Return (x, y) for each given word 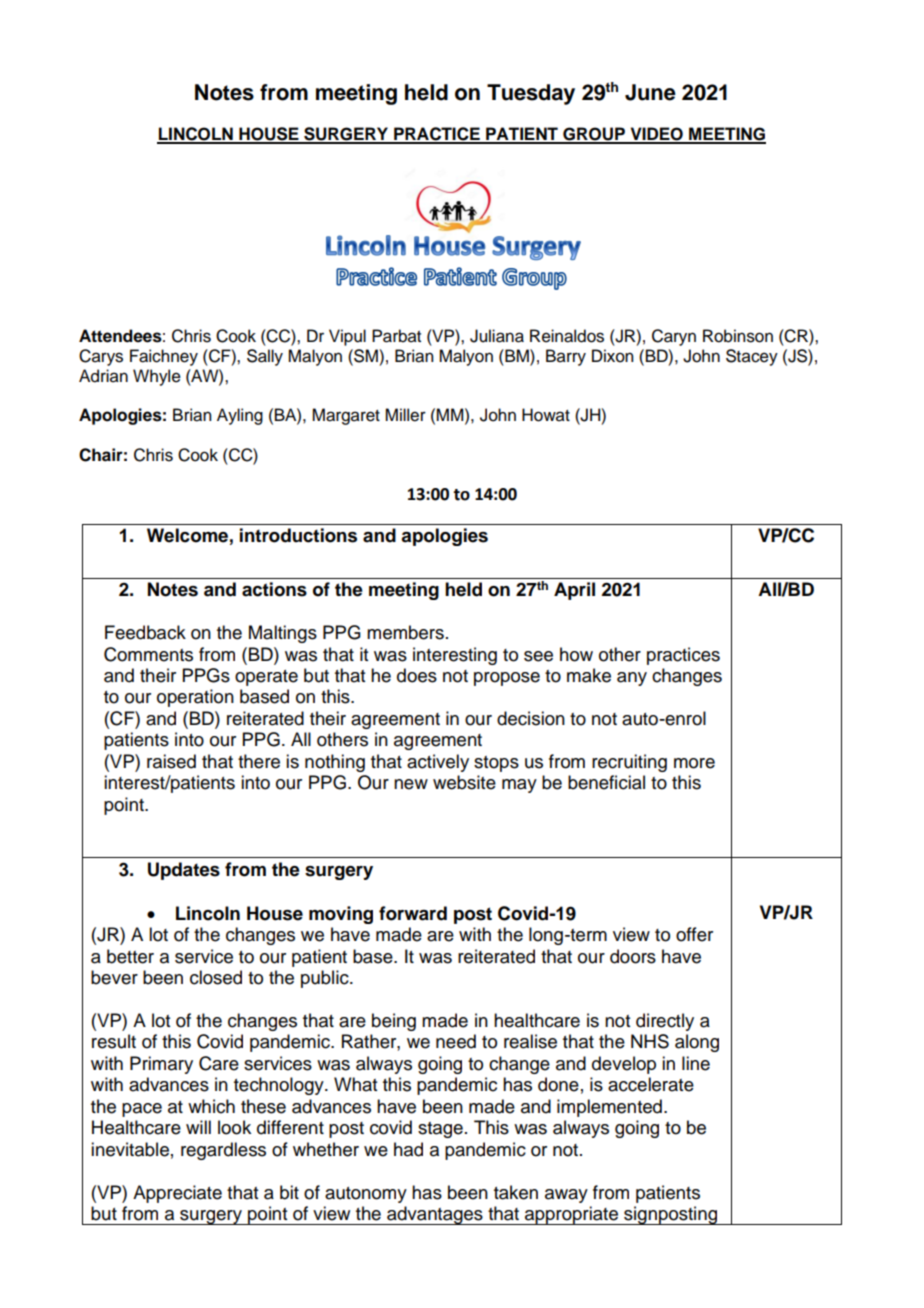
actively (438, 763)
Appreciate (177, 1194)
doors (633, 956)
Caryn (674, 337)
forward (413, 913)
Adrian (103, 376)
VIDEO (656, 135)
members (405, 632)
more (694, 763)
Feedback (145, 632)
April (574, 591)
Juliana (497, 336)
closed (216, 977)
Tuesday (531, 94)
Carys (101, 357)
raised (171, 761)
